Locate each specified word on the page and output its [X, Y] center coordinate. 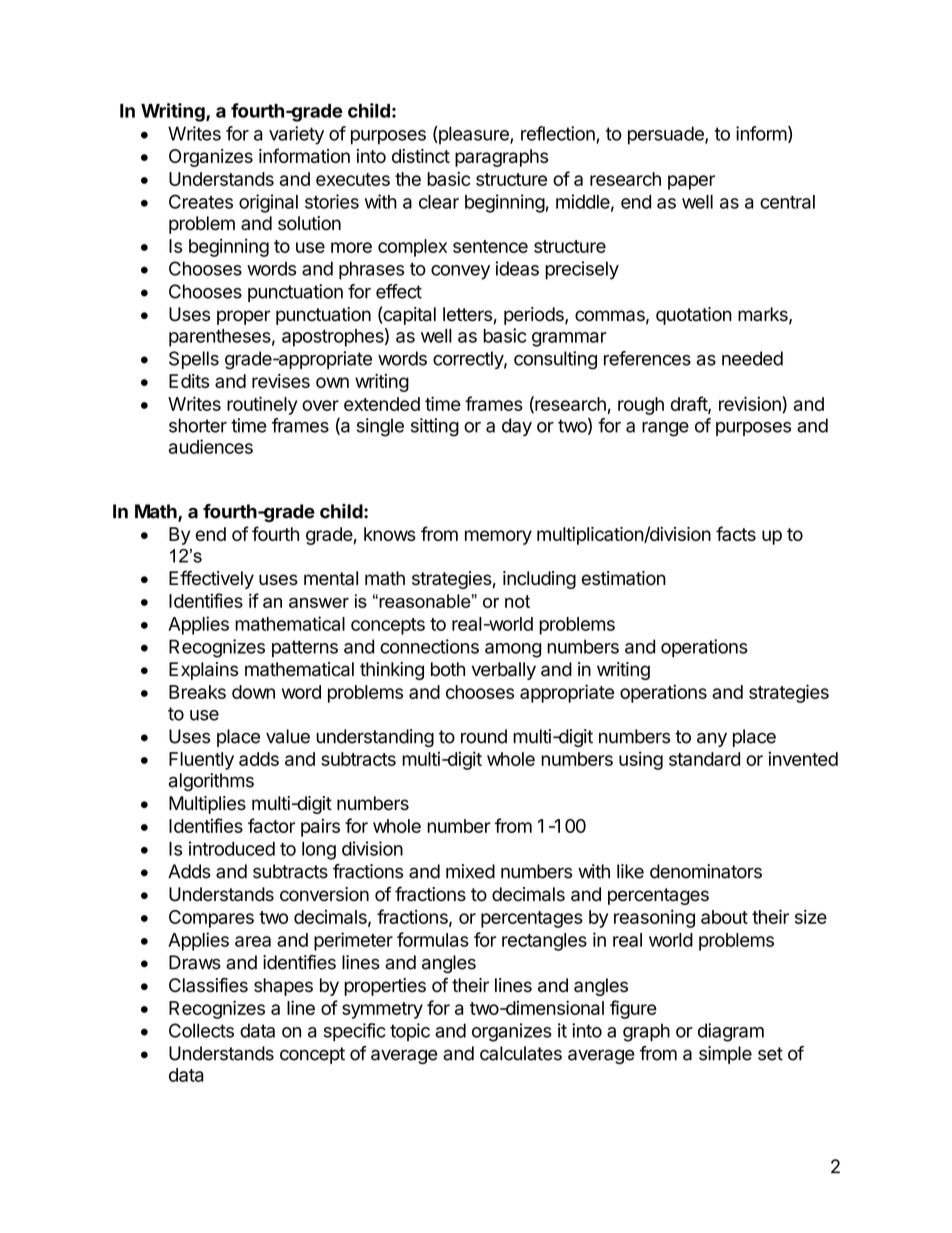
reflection [559, 134]
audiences [211, 446]
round [484, 736]
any [712, 739]
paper [691, 182]
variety [296, 135]
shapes [283, 987]
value [288, 736]
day [517, 427]
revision [751, 404]
